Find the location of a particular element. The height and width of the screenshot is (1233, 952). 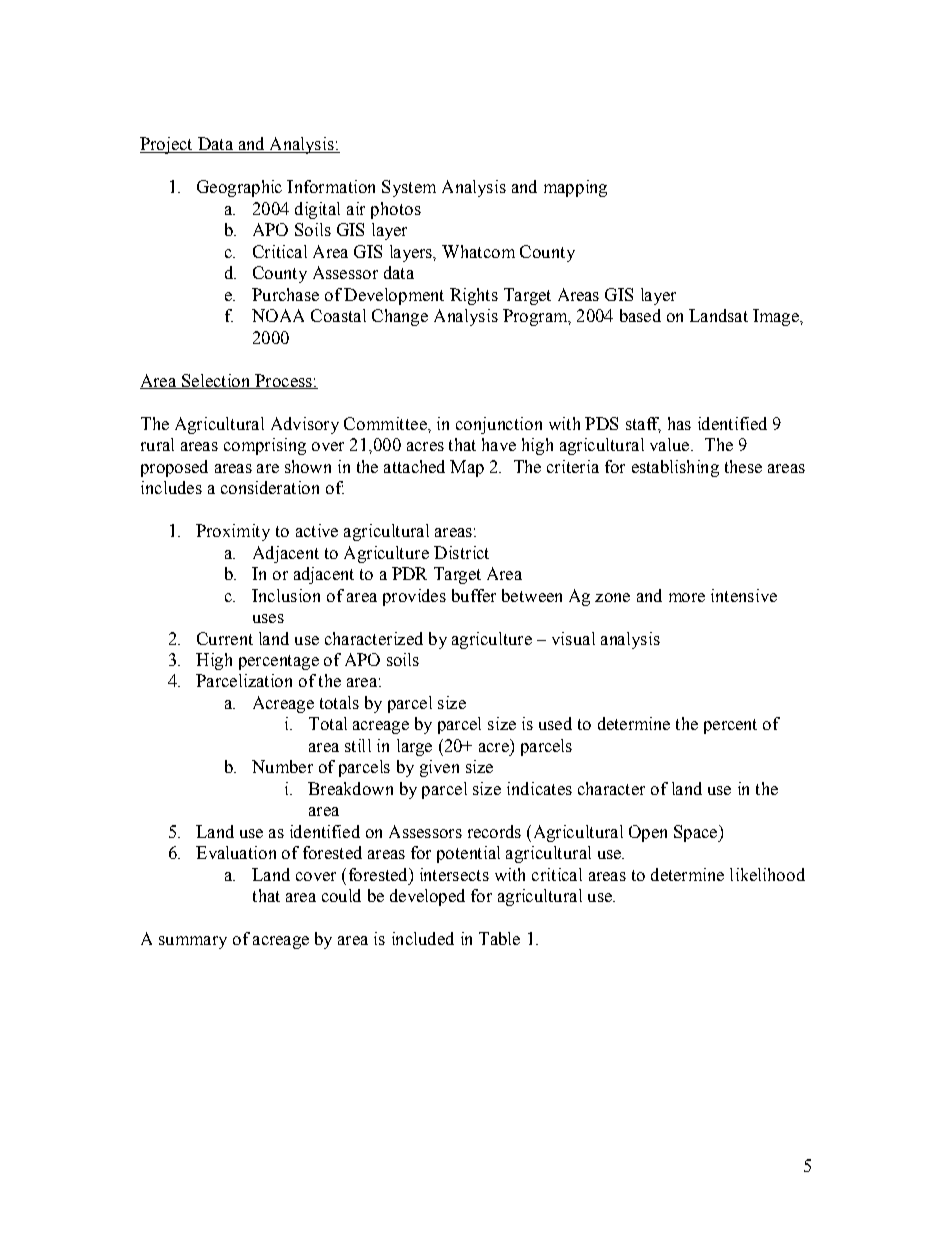

summary is located at coordinates (193, 942).
